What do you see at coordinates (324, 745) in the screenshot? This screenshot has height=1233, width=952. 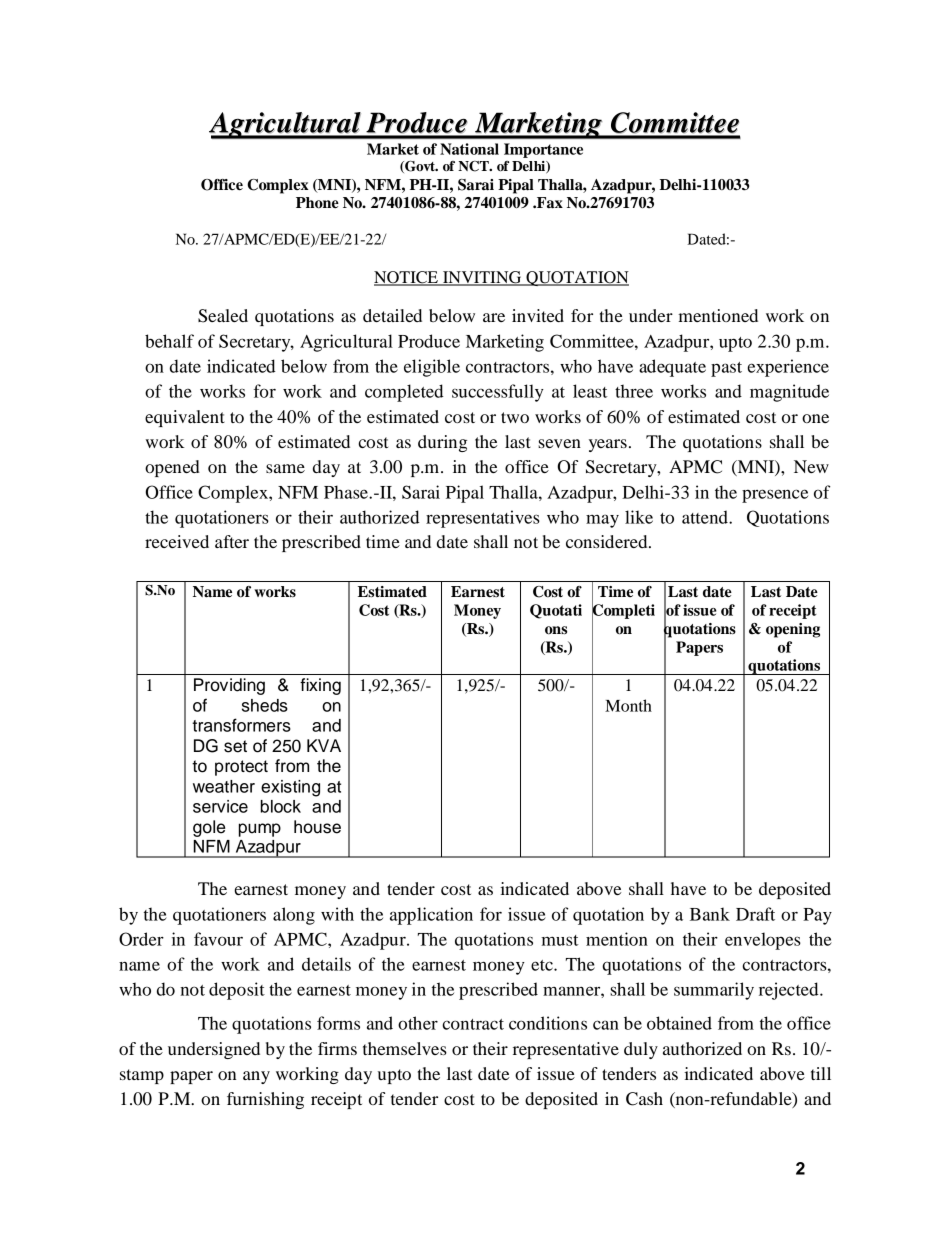 I see `KVA` at bounding box center [324, 745].
